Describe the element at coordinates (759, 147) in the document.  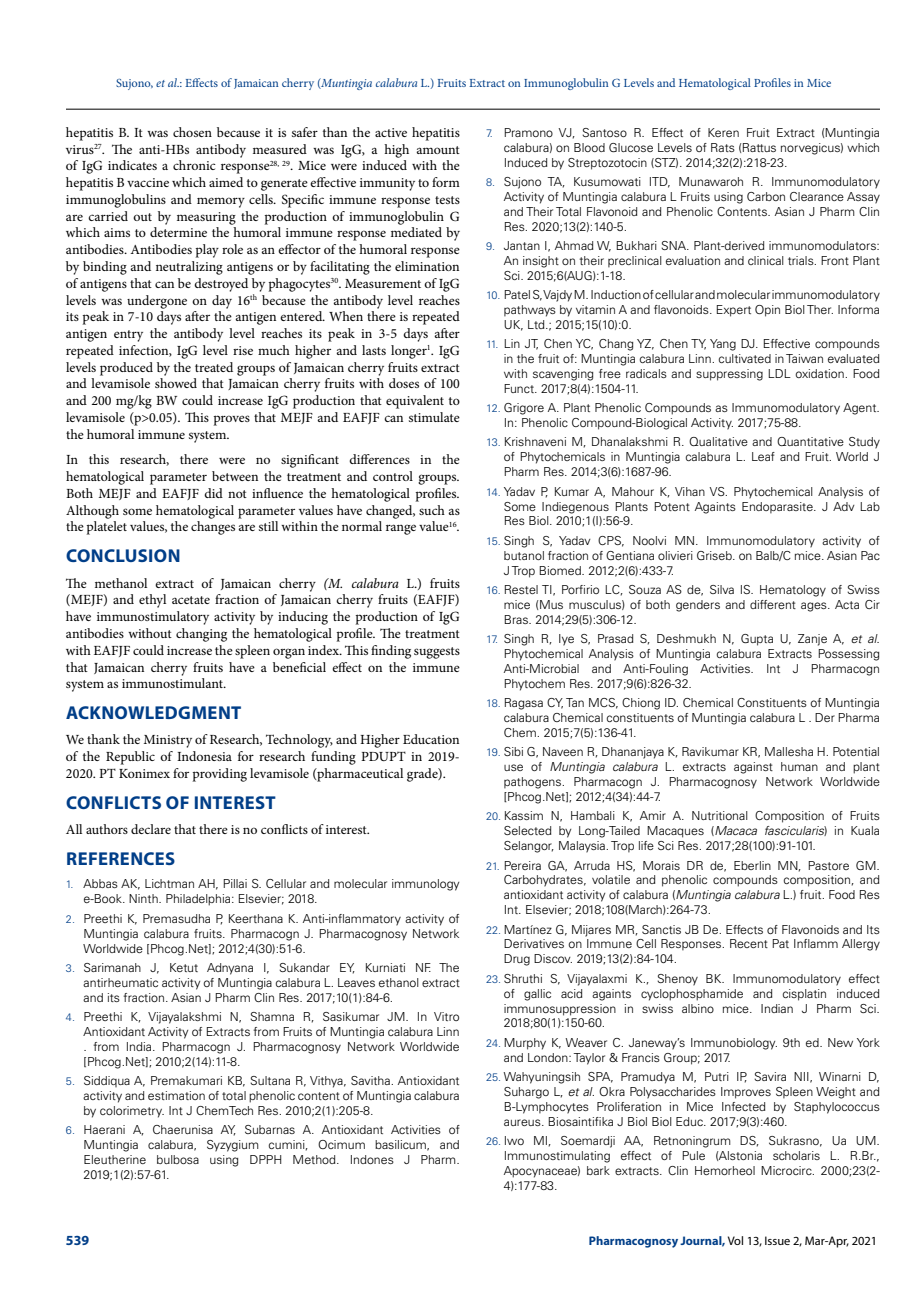
I see `Rattus` at that location.
